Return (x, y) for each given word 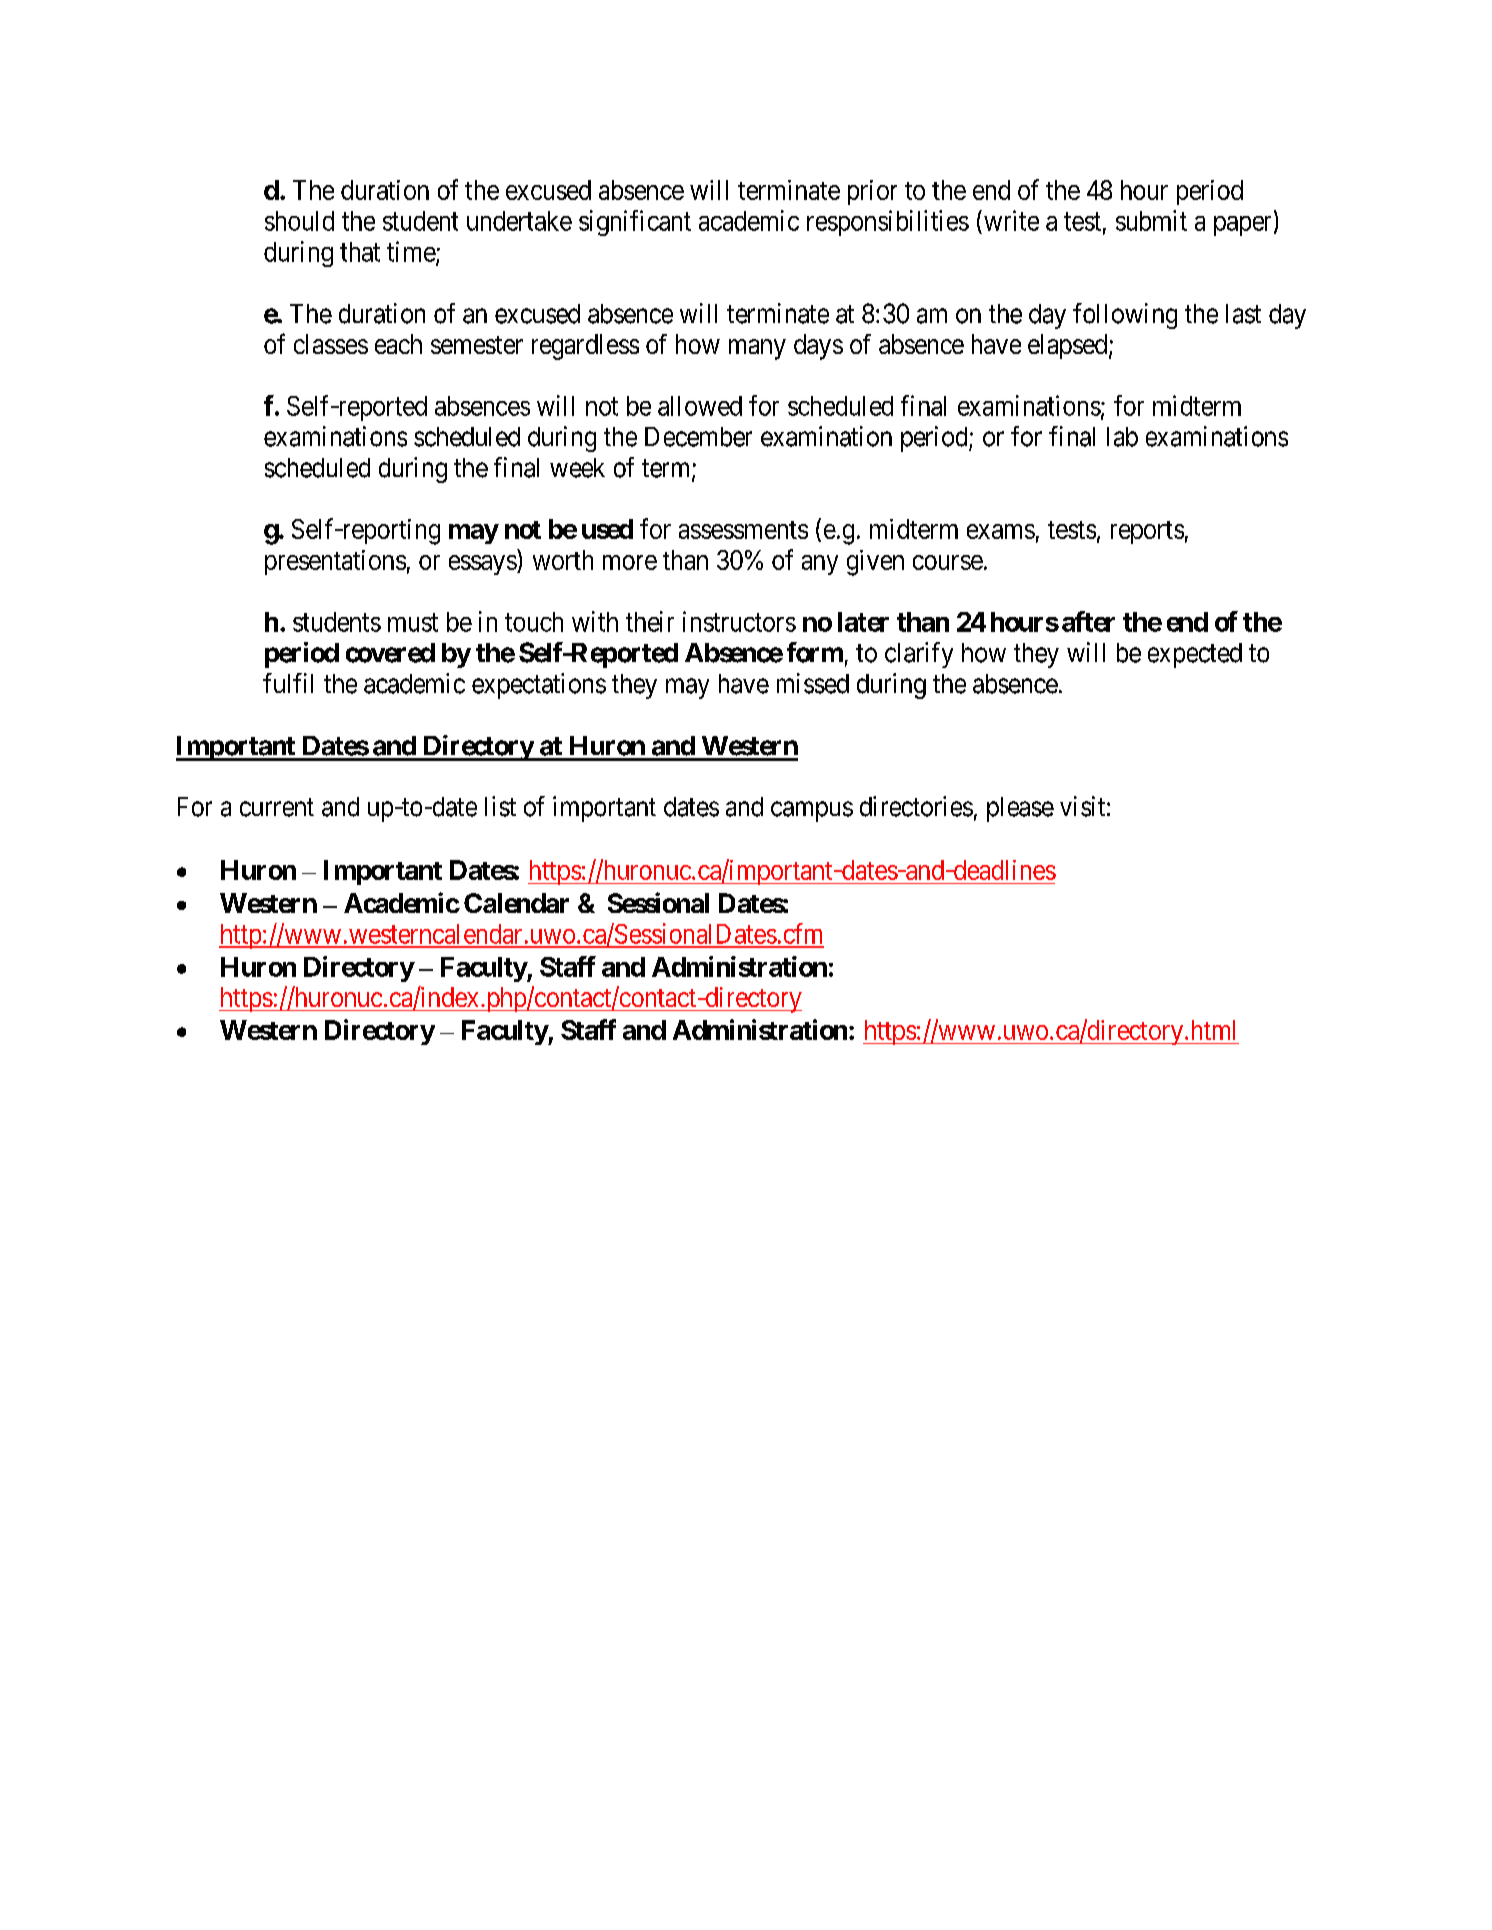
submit (1151, 220)
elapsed (1069, 346)
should (299, 221)
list (500, 806)
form (815, 652)
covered (390, 653)
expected (1195, 655)
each (398, 344)
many (757, 349)
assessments (743, 530)
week (577, 468)
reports (1147, 532)
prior (872, 192)
